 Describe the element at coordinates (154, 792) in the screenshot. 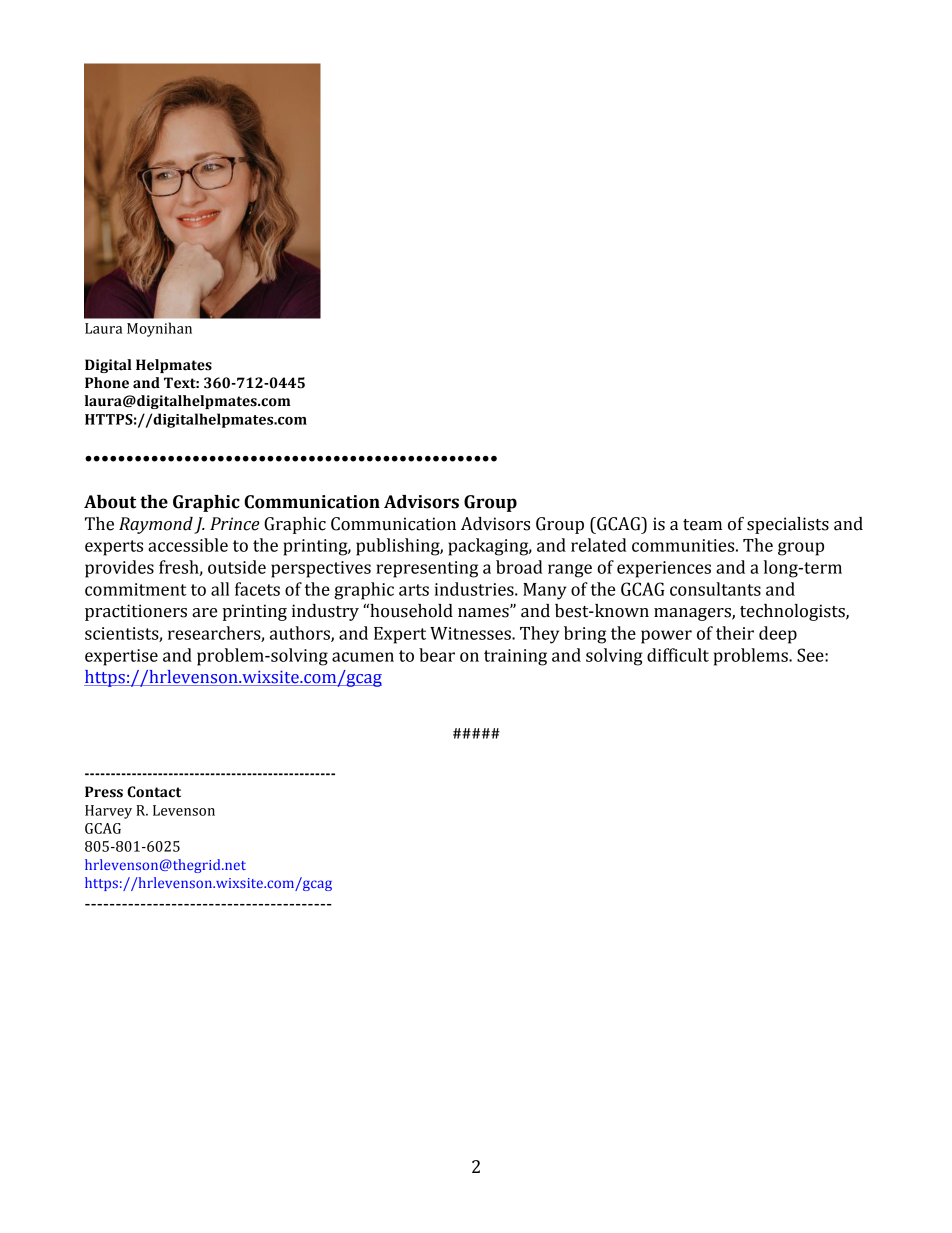

I see `Contact` at that location.
